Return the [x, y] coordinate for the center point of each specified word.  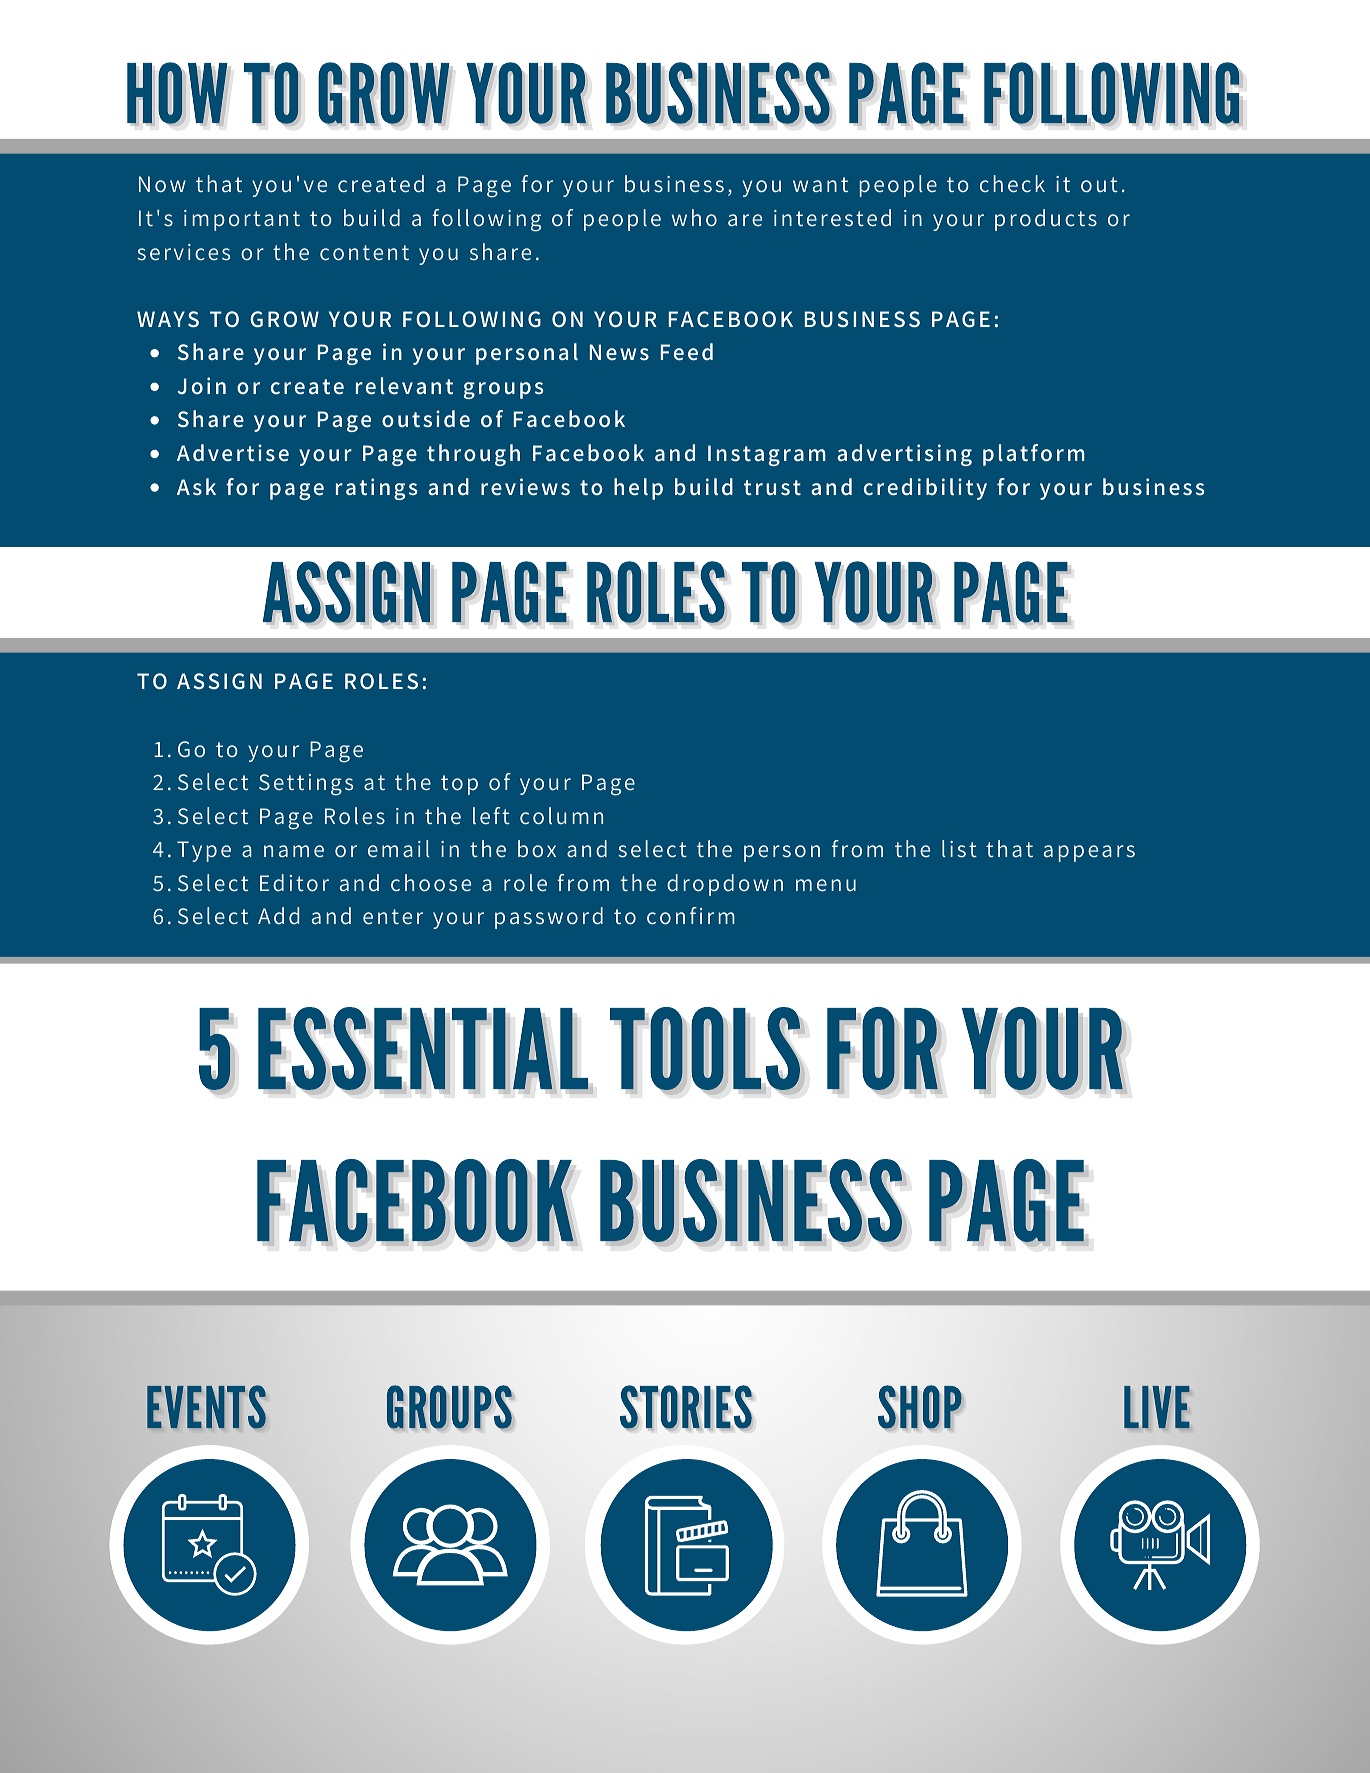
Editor [294, 882]
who [694, 217]
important [242, 220]
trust [772, 488]
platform [1034, 455]
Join [201, 385]
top [459, 785]
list [959, 848]
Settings [306, 785]
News [619, 352]
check [1012, 184]
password [549, 918]
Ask [196, 486]
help [638, 489]
